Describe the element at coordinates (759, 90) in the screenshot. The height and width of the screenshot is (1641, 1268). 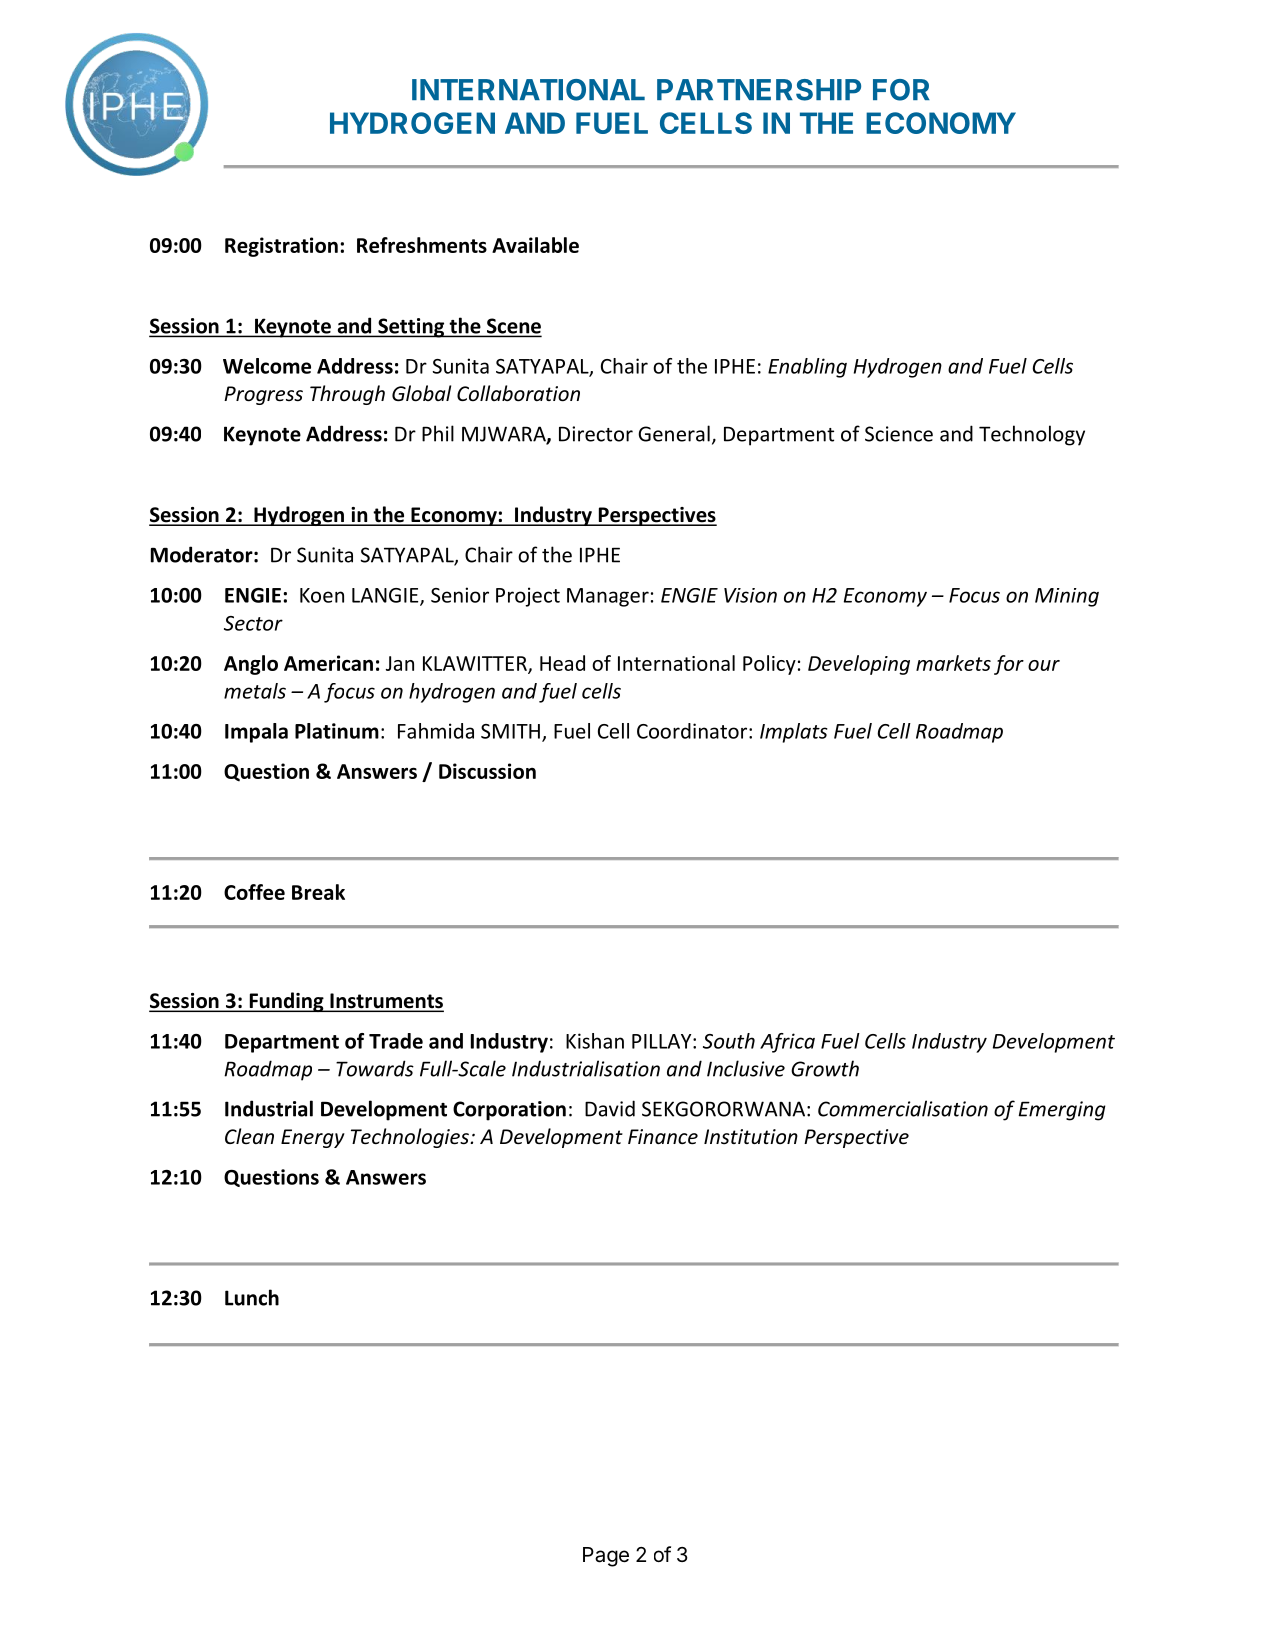
I see `PARTNERSHIP` at that location.
